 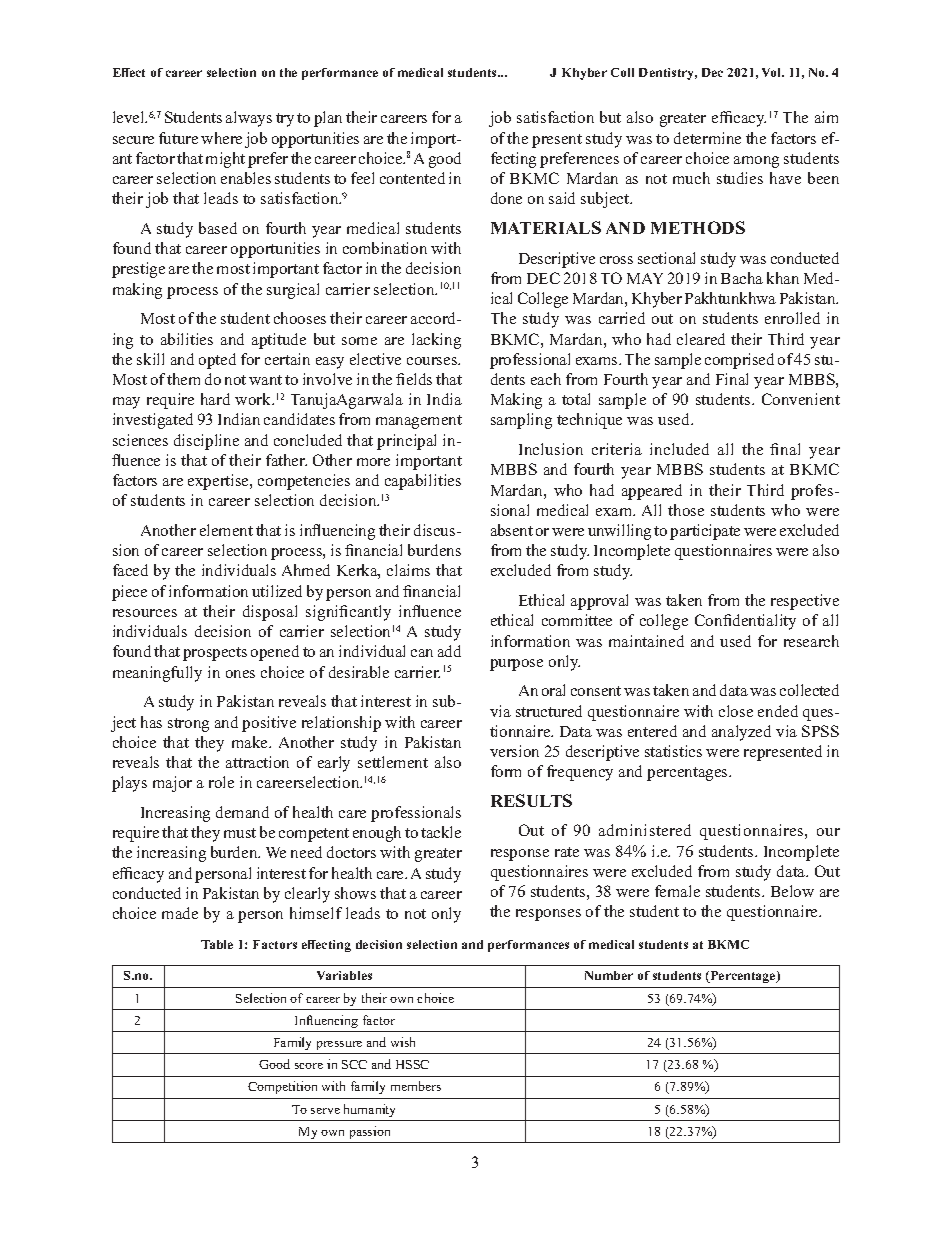 I want to click on among, so click(x=756, y=162).
